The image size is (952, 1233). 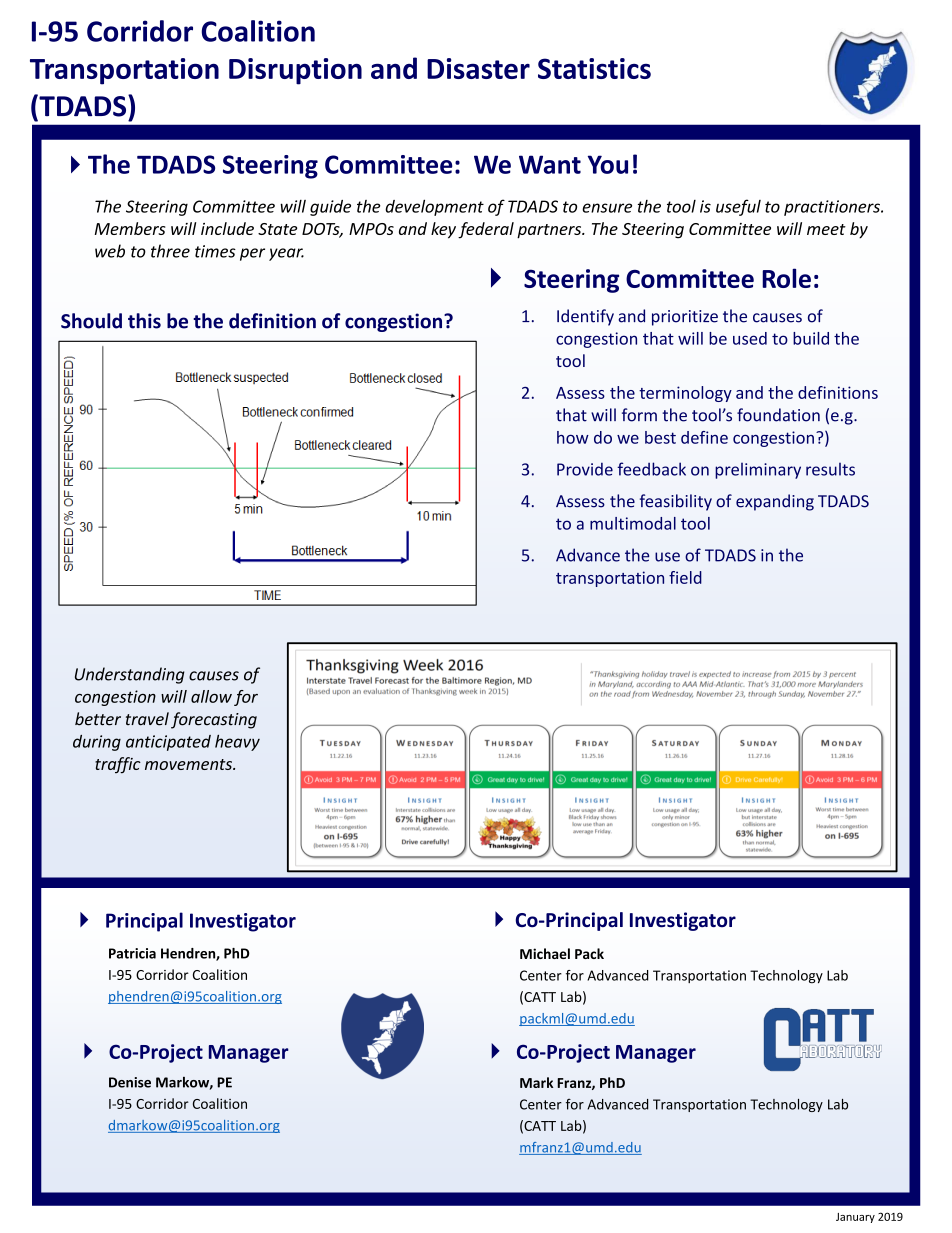 I want to click on Michael, so click(x=545, y=953).
